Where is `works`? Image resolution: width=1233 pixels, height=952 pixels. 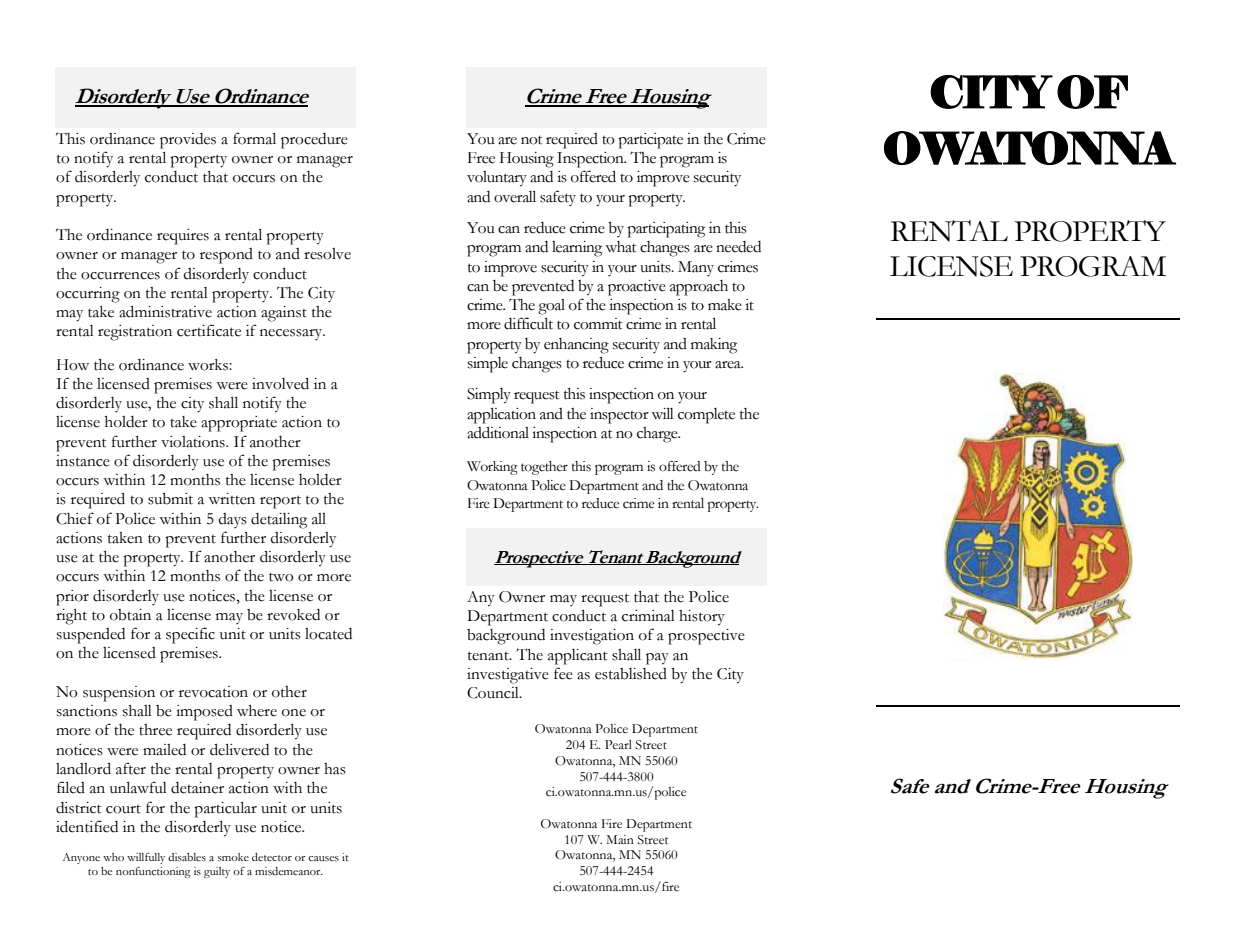
works is located at coordinates (209, 365).
